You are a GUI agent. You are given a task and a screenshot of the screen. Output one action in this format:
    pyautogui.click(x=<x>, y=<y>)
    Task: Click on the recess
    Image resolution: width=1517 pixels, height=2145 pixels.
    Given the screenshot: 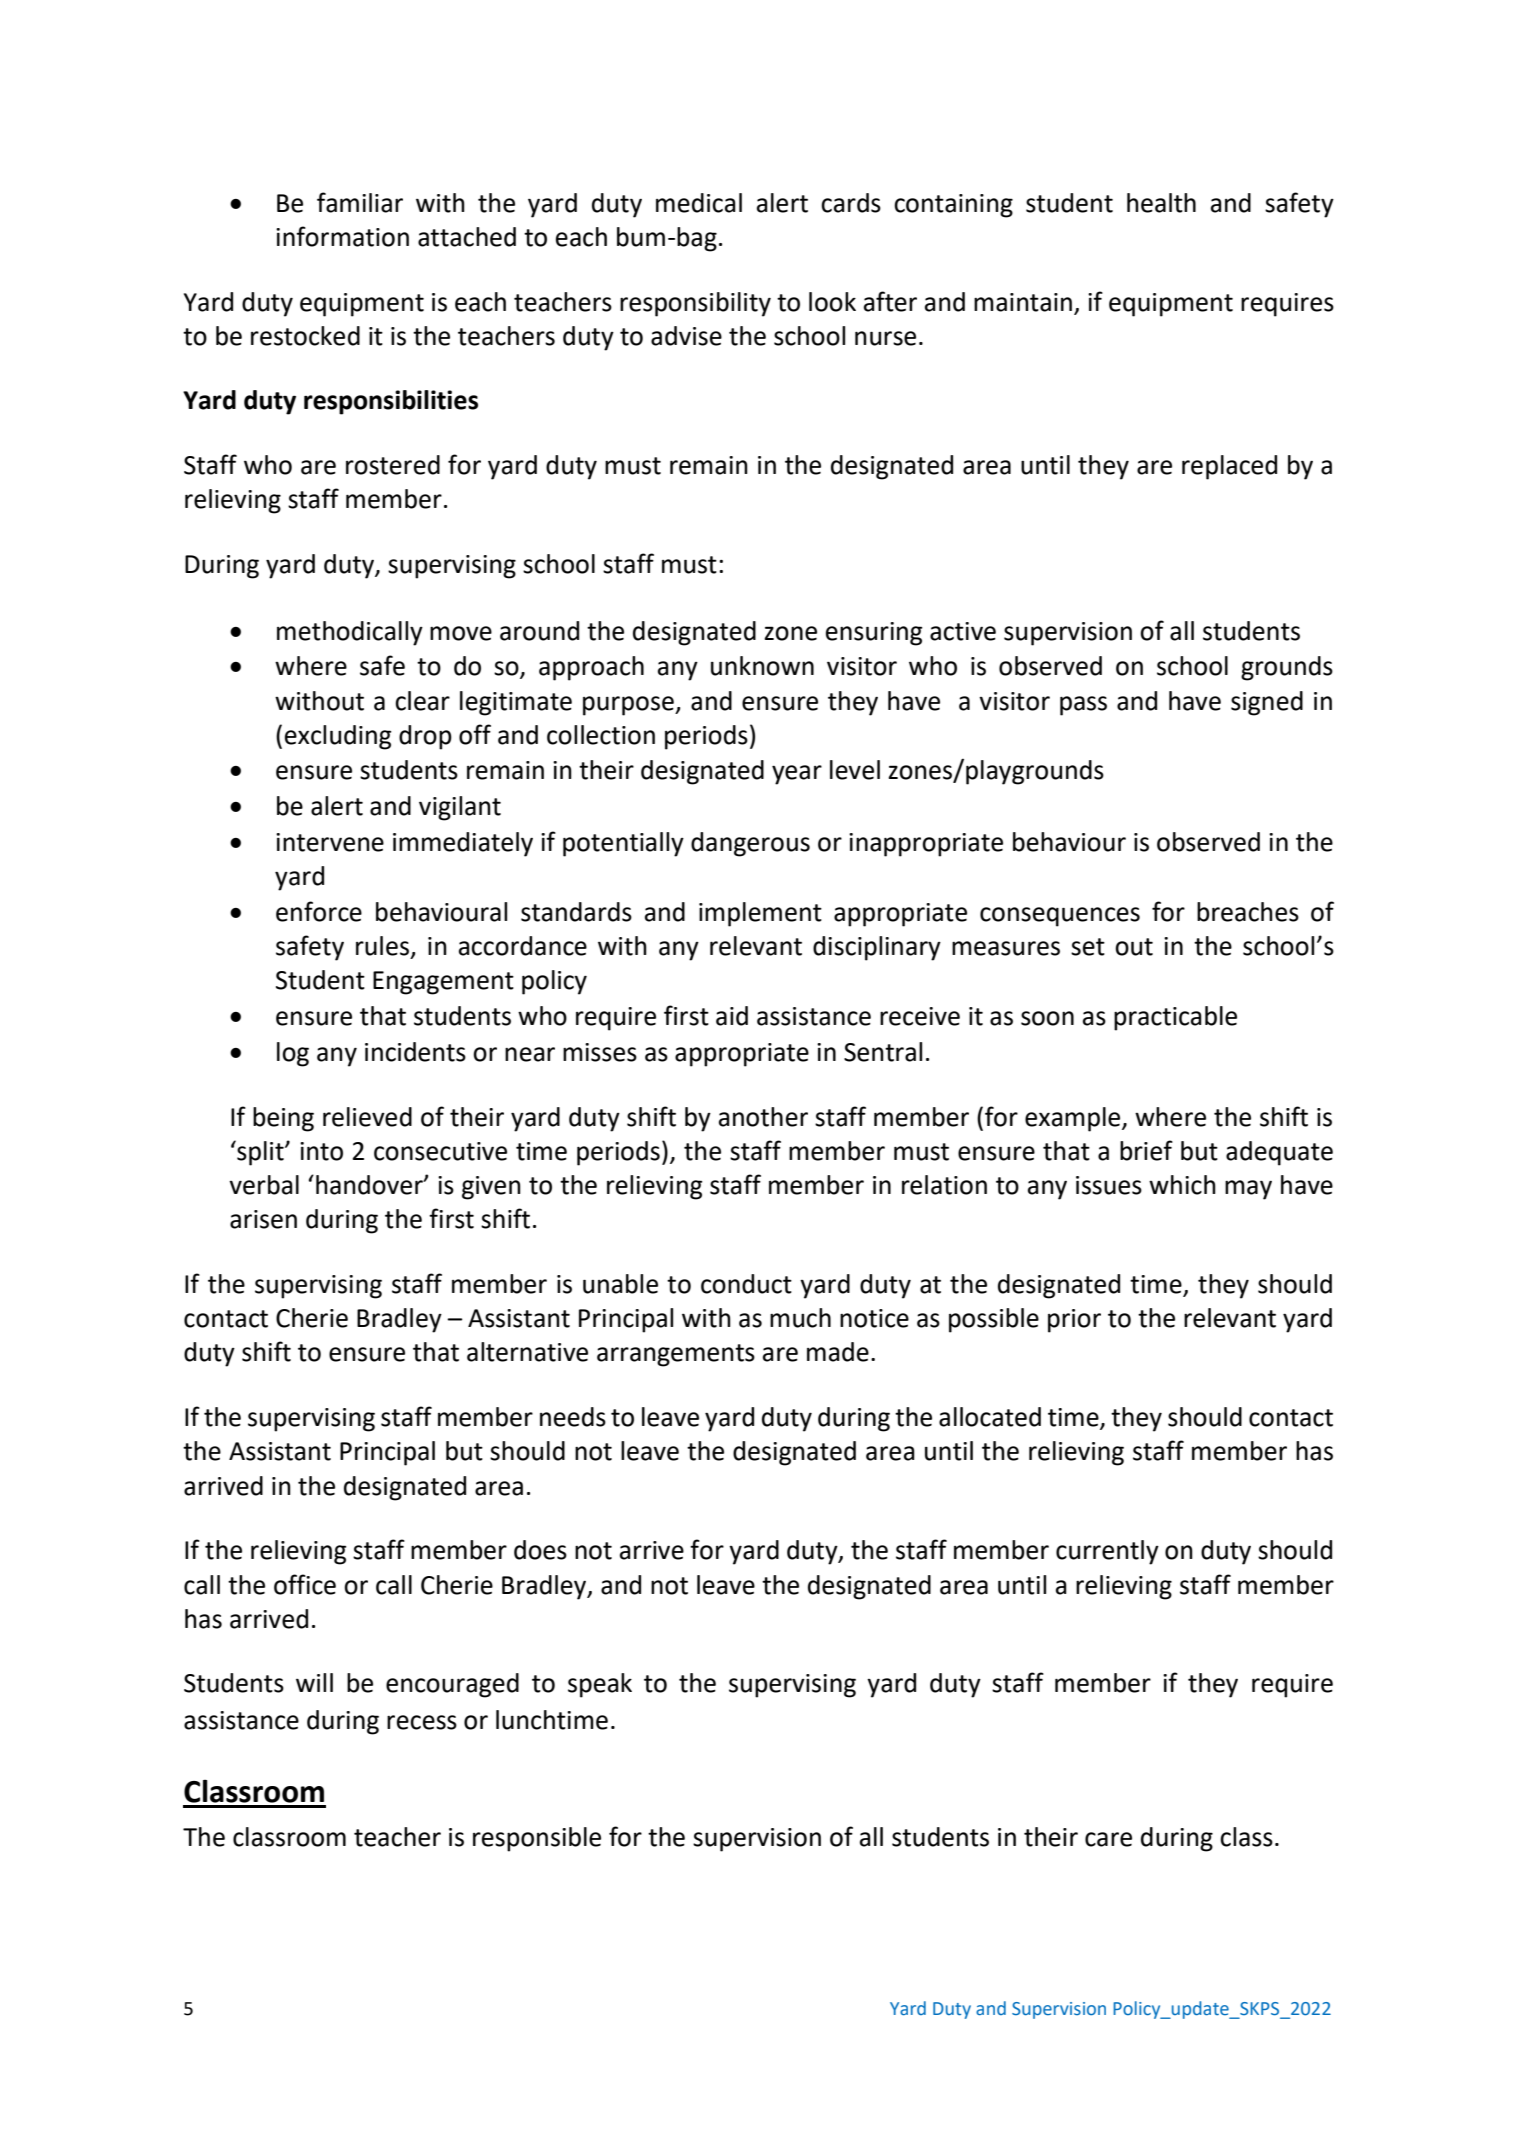 What is the action you would take?
    pyautogui.click(x=422, y=1722)
